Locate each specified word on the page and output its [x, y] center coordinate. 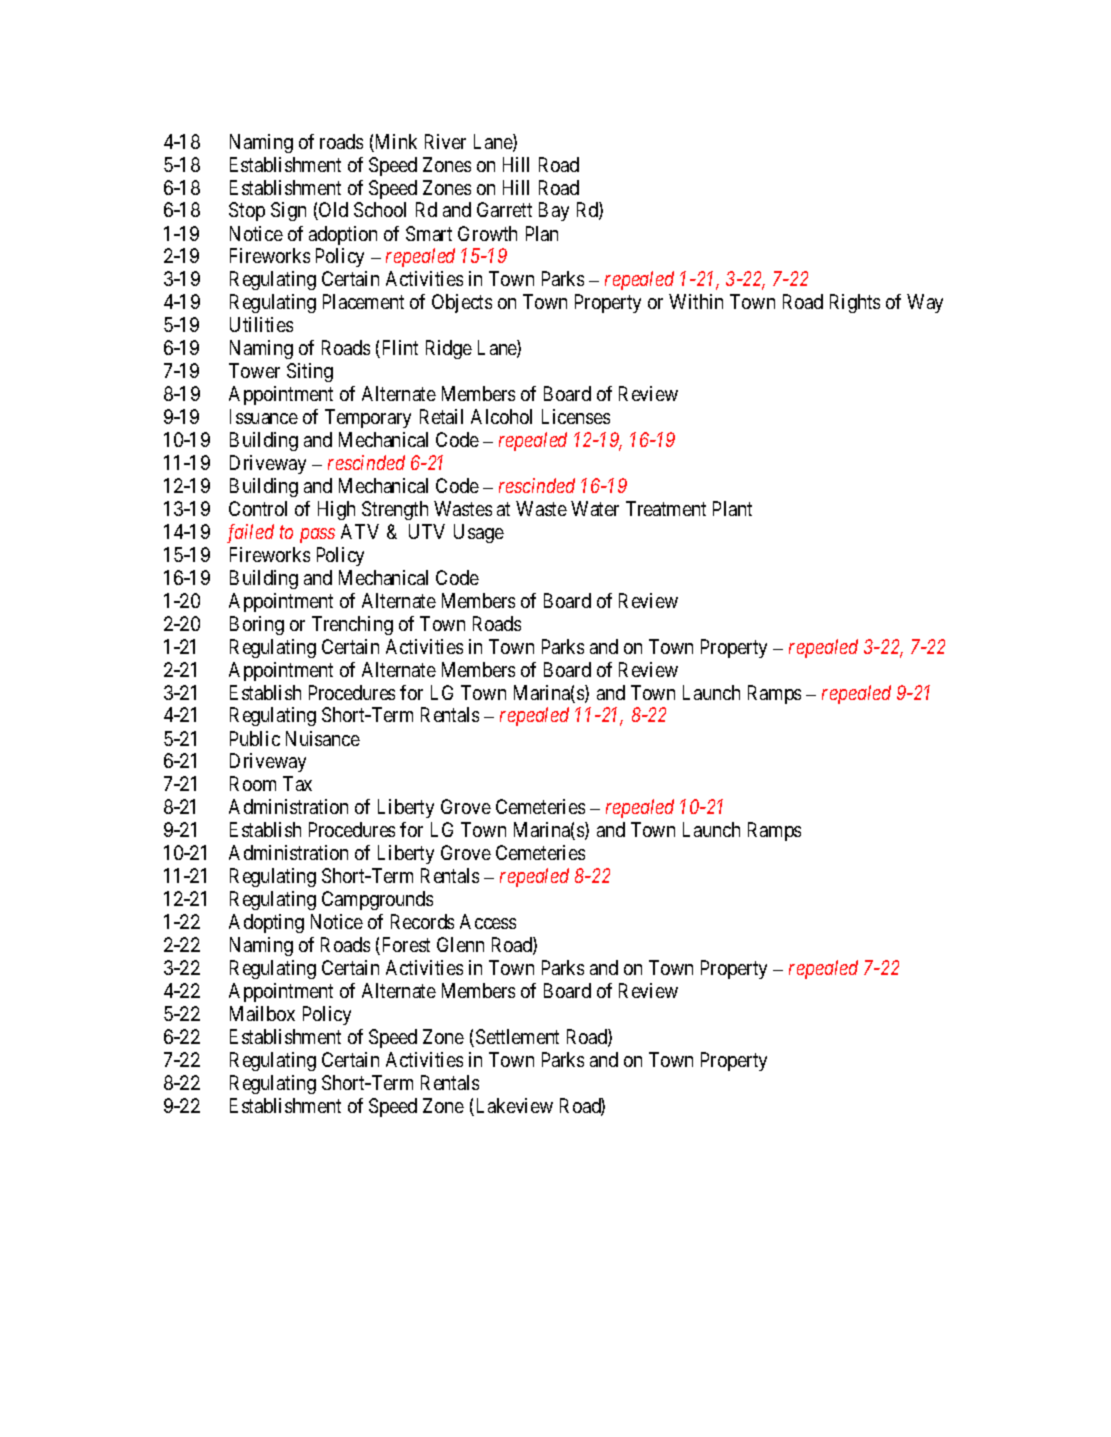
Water [595, 508]
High [336, 510]
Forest [404, 946]
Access [488, 921]
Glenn [460, 944]
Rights [855, 303]
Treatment [666, 508]
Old [332, 211]
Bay [554, 211]
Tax [297, 783]
